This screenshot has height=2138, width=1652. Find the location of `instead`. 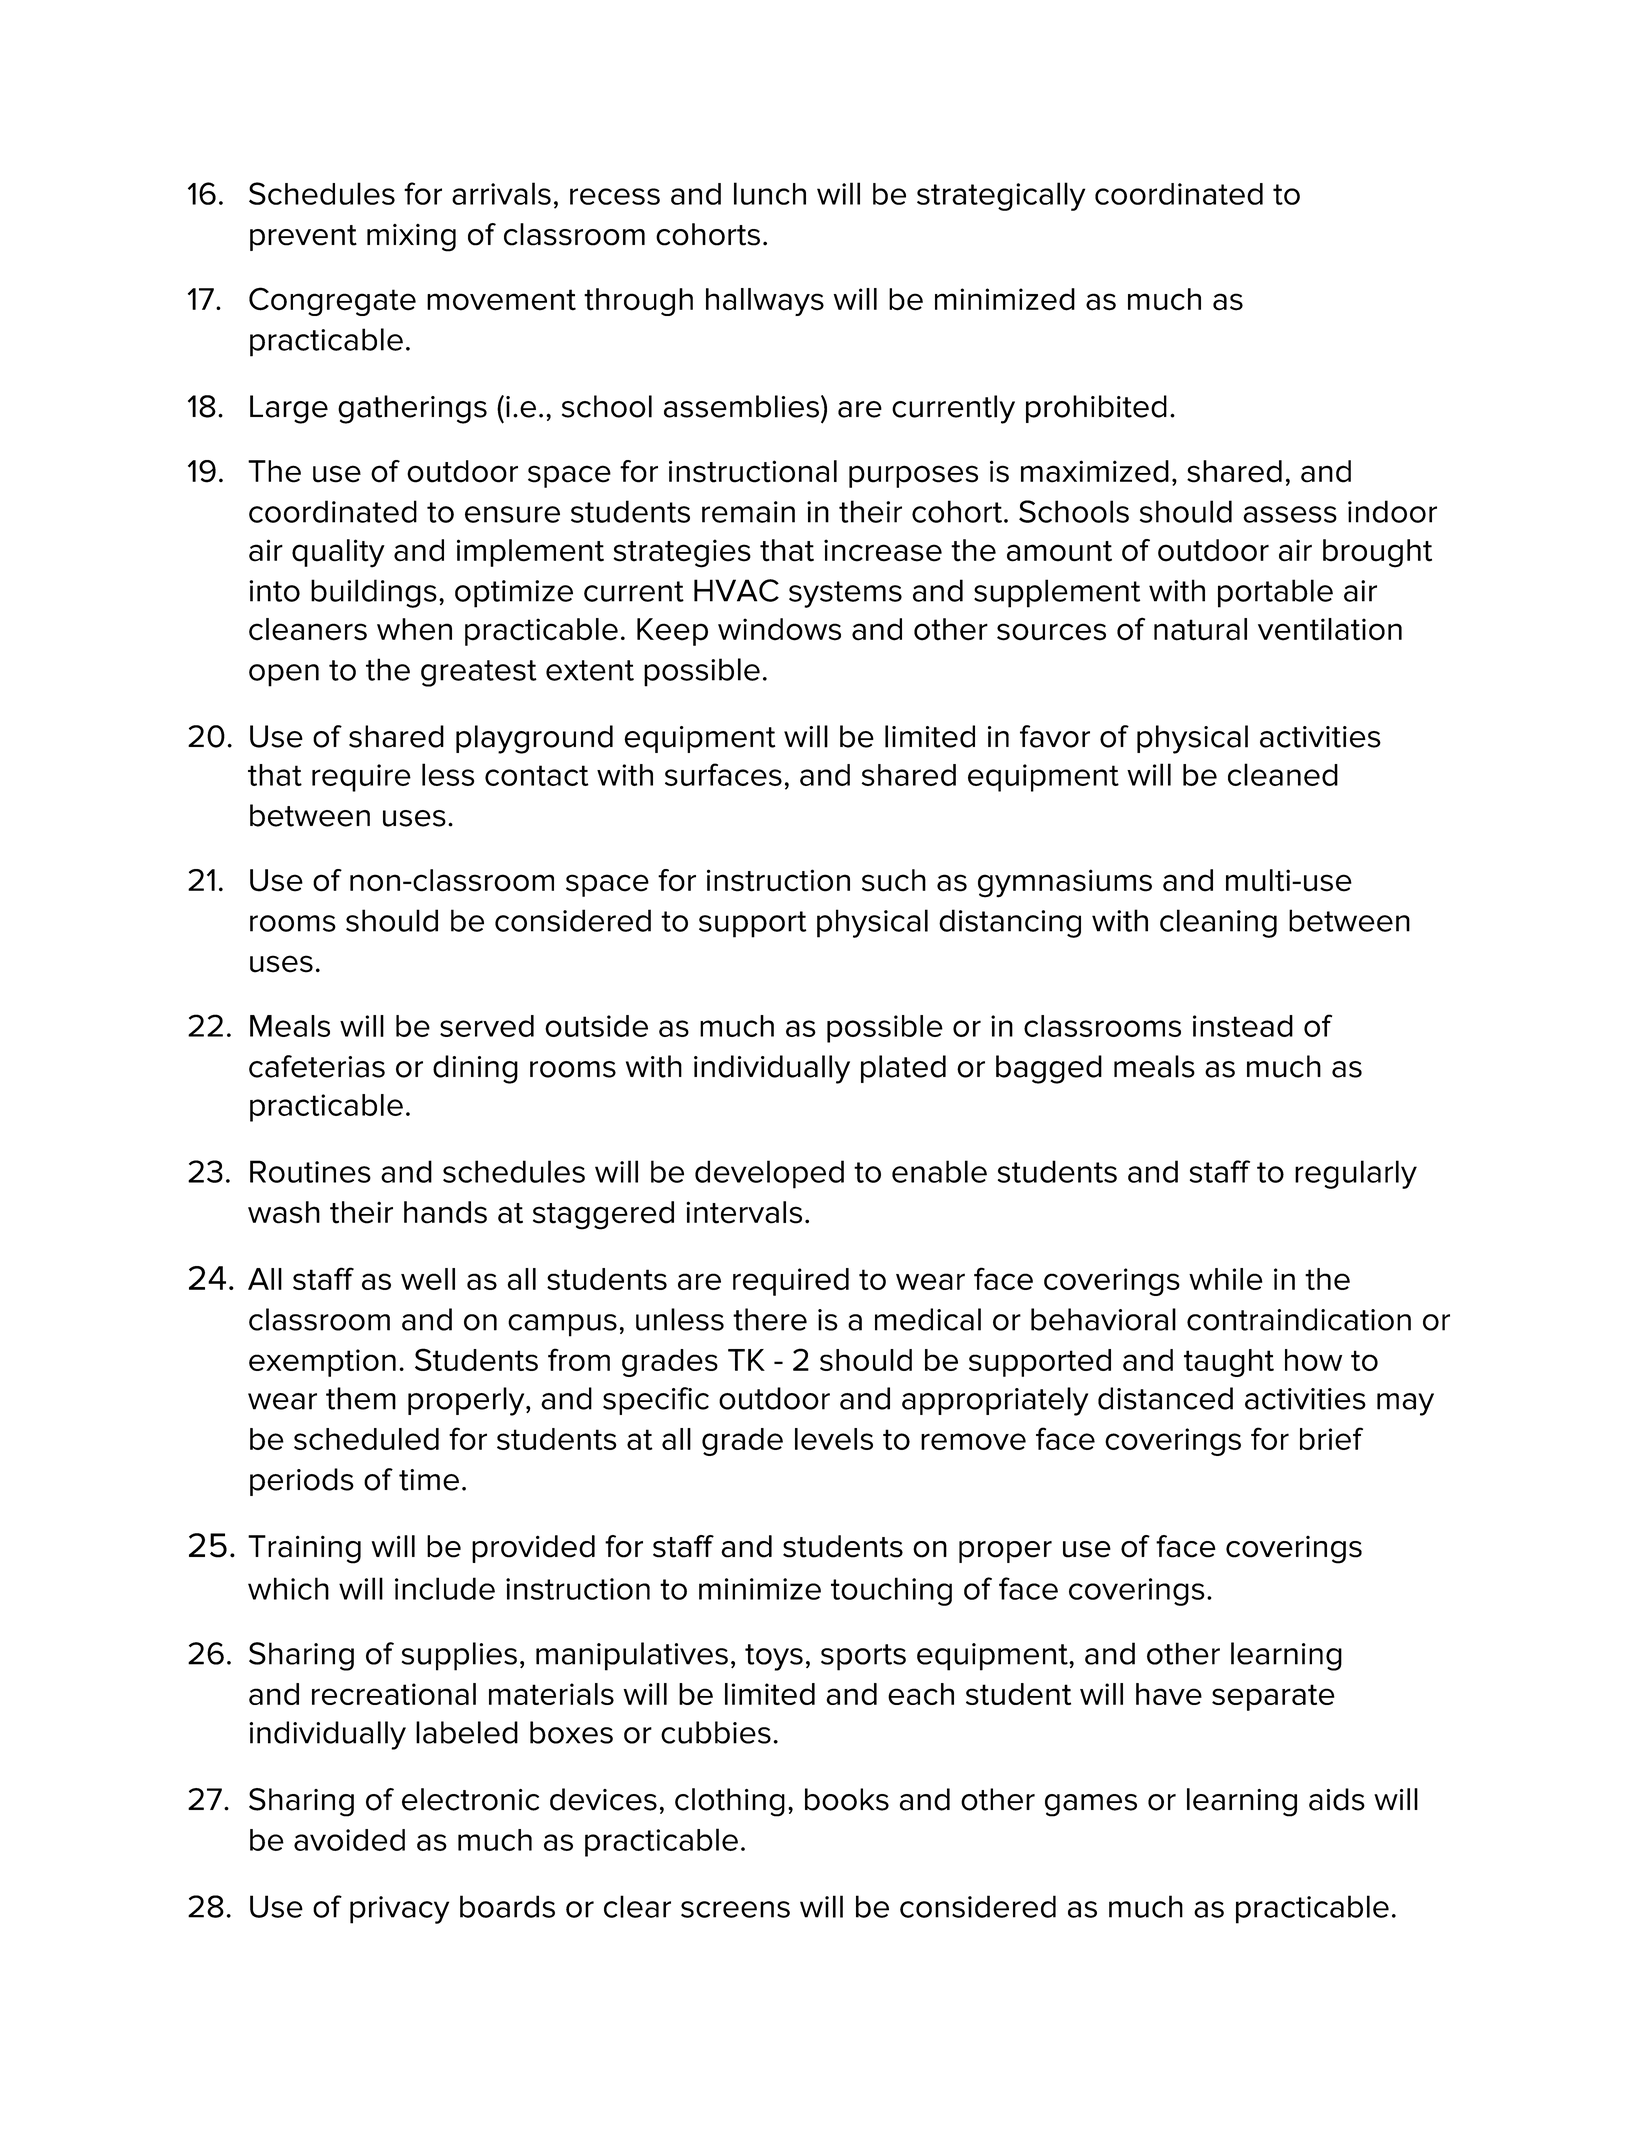

instead is located at coordinates (1243, 1026).
